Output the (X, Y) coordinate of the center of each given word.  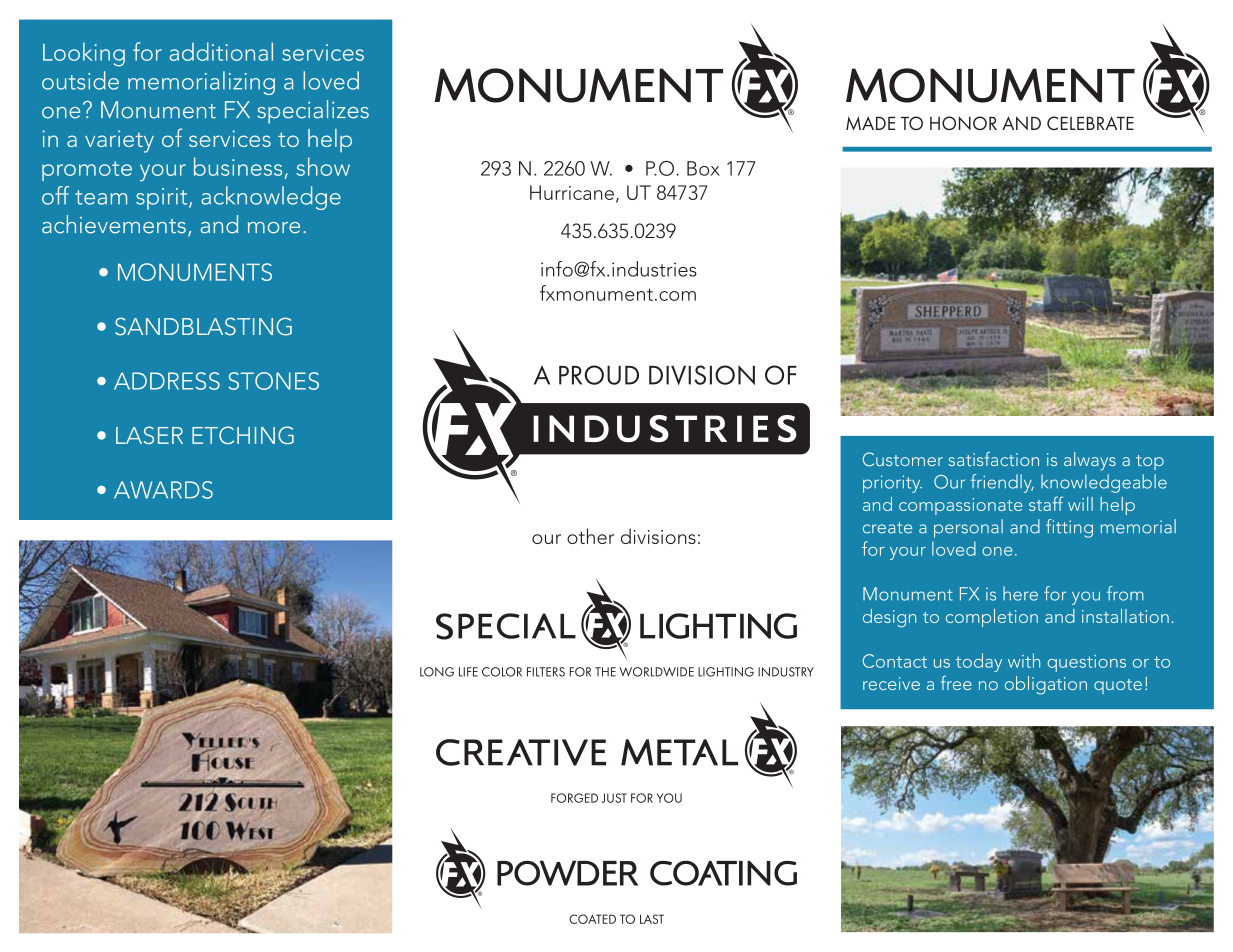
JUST (614, 798)
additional (221, 51)
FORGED (574, 798)
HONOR (963, 123)
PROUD (599, 375)
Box (703, 168)
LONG (437, 672)
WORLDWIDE (656, 672)
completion (992, 618)
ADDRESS (167, 381)
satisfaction (993, 459)
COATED (592, 919)
